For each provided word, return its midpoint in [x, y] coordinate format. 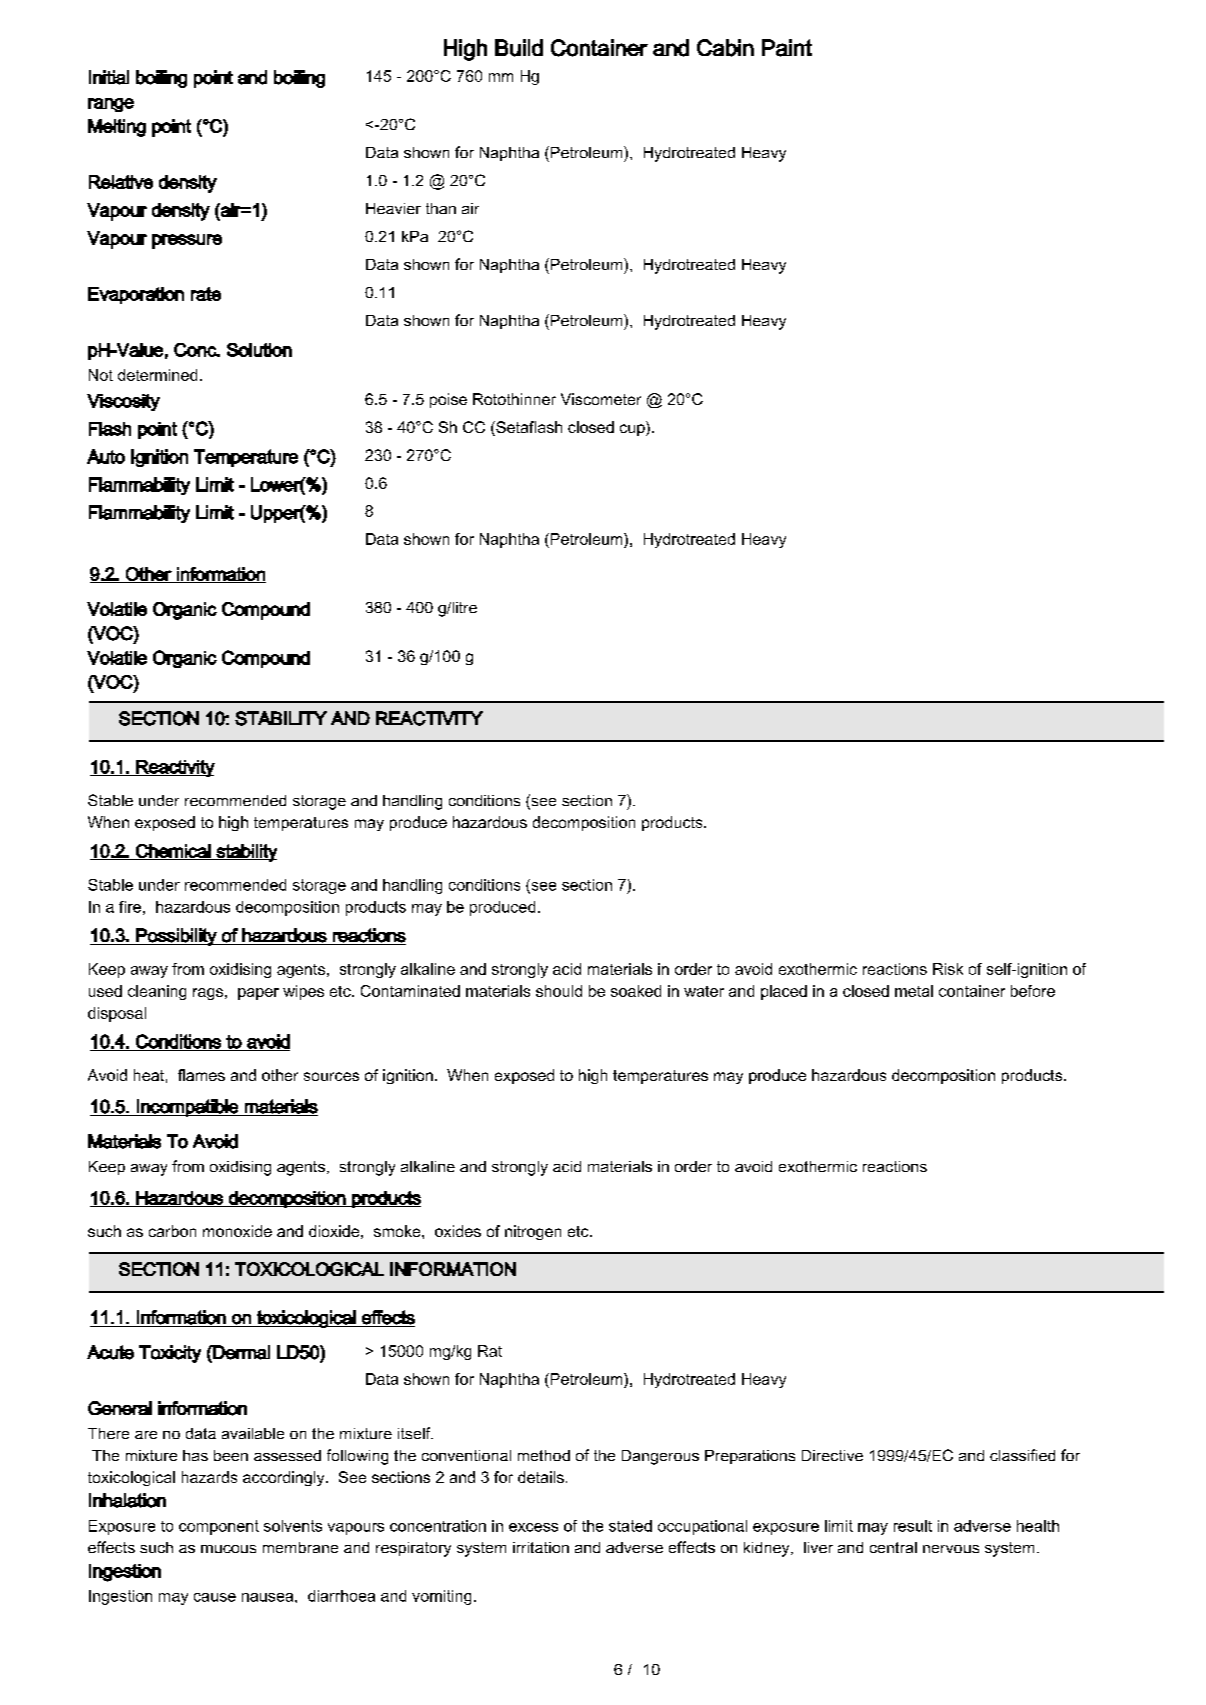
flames [201, 1075]
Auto [106, 456]
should [559, 991]
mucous [228, 1549]
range [111, 105]
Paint [787, 48]
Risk [948, 969]
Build [519, 48]
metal [914, 991]
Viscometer [601, 399]
